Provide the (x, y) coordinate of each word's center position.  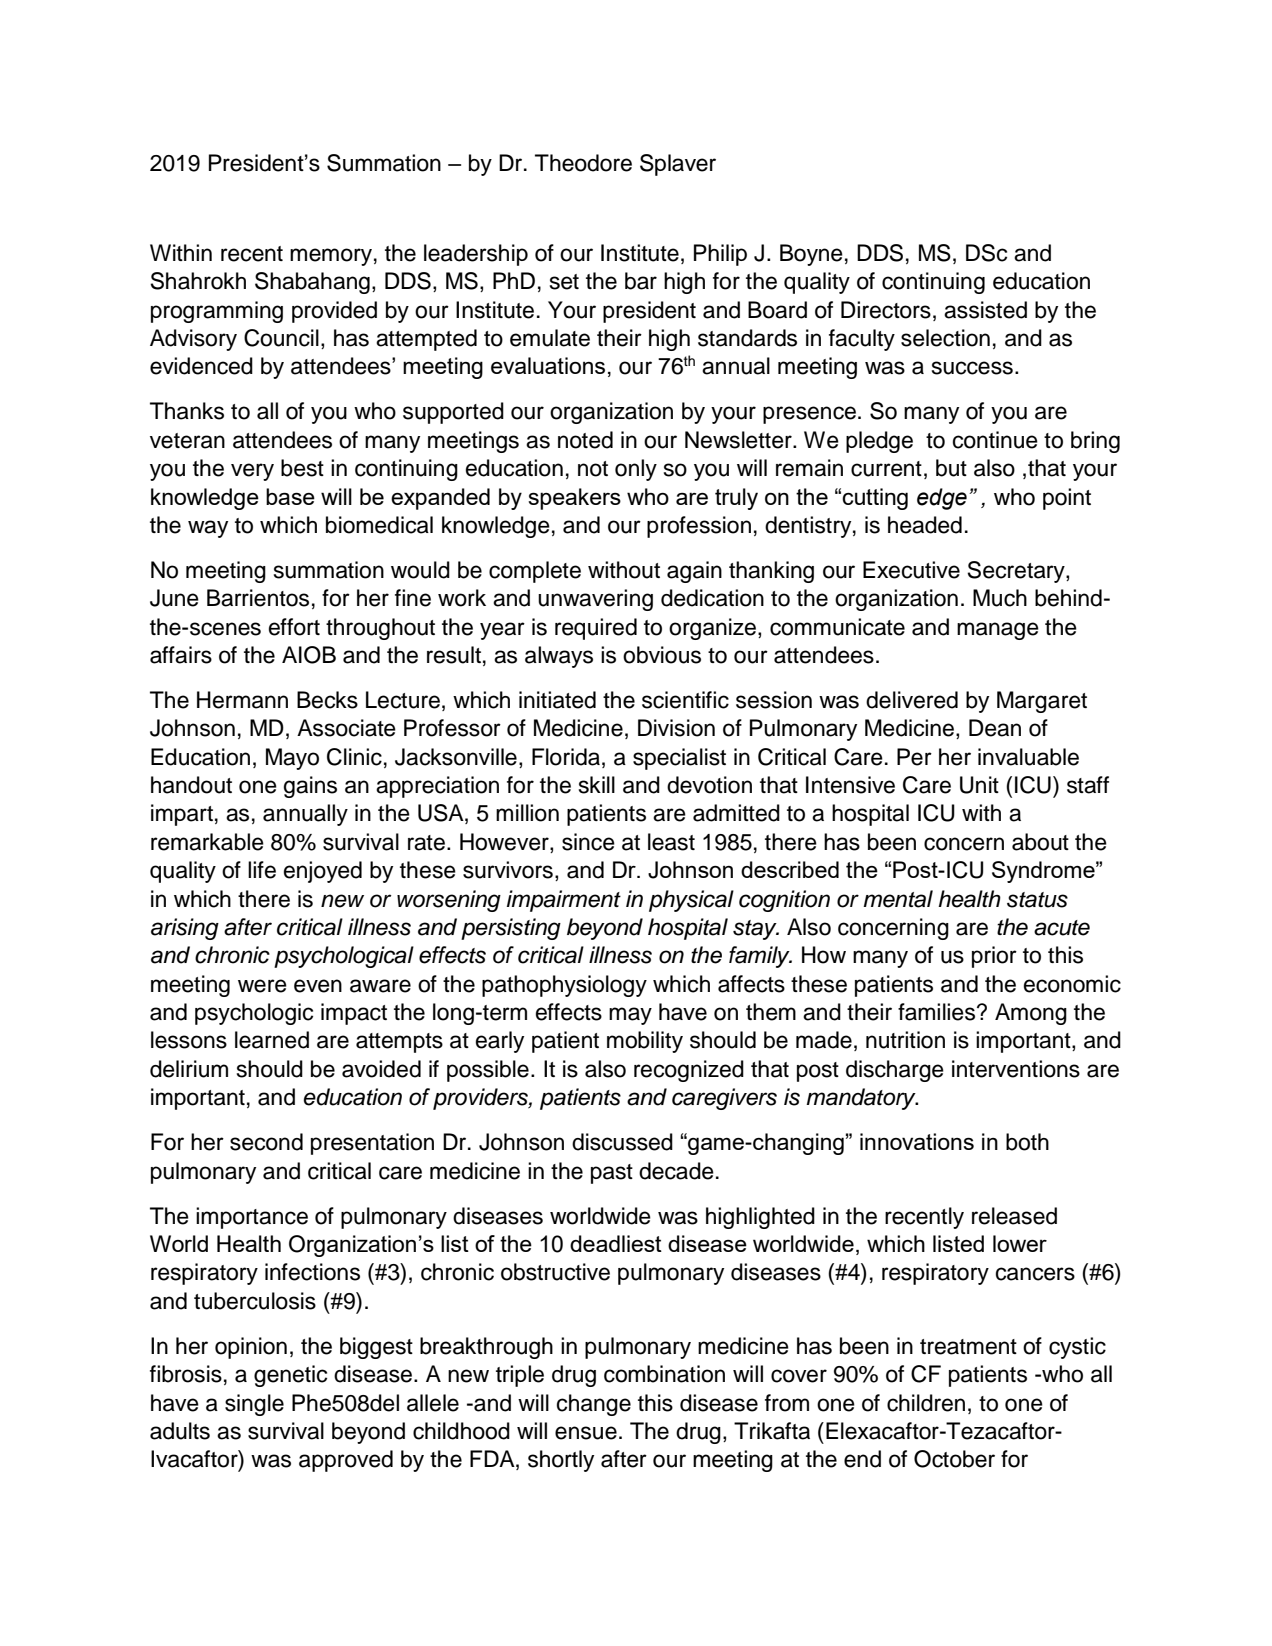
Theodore (583, 163)
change (594, 1405)
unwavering (595, 600)
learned (272, 1040)
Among (1031, 1014)
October (954, 1459)
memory (331, 257)
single (254, 1405)
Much (1000, 598)
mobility (645, 1042)
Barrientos (258, 598)
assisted (985, 310)
